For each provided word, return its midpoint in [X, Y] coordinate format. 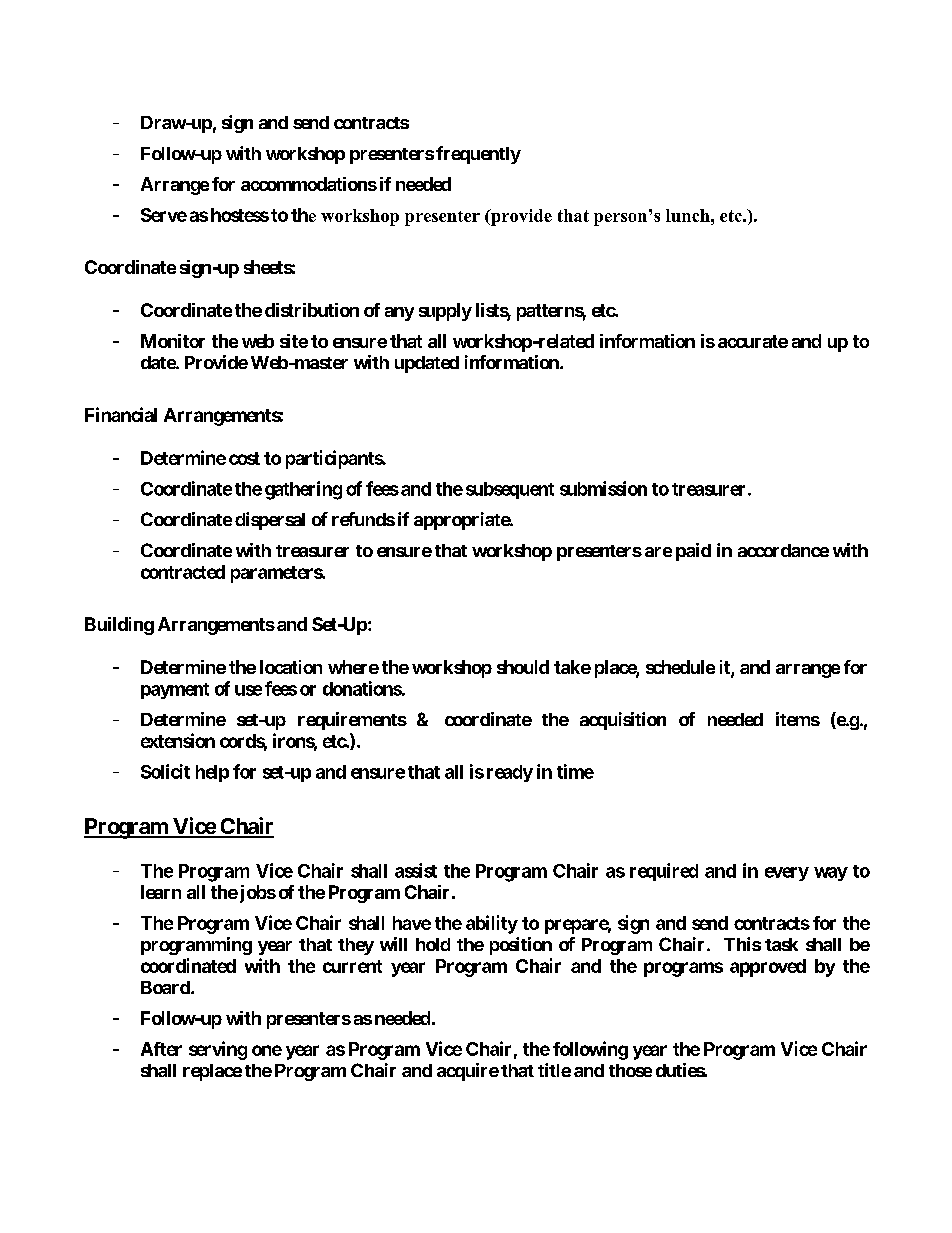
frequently [478, 155]
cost [244, 458]
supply [445, 312]
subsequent [510, 490]
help [212, 773]
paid [693, 552]
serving [218, 1050]
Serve [164, 215]
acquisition [623, 721]
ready [510, 773]
